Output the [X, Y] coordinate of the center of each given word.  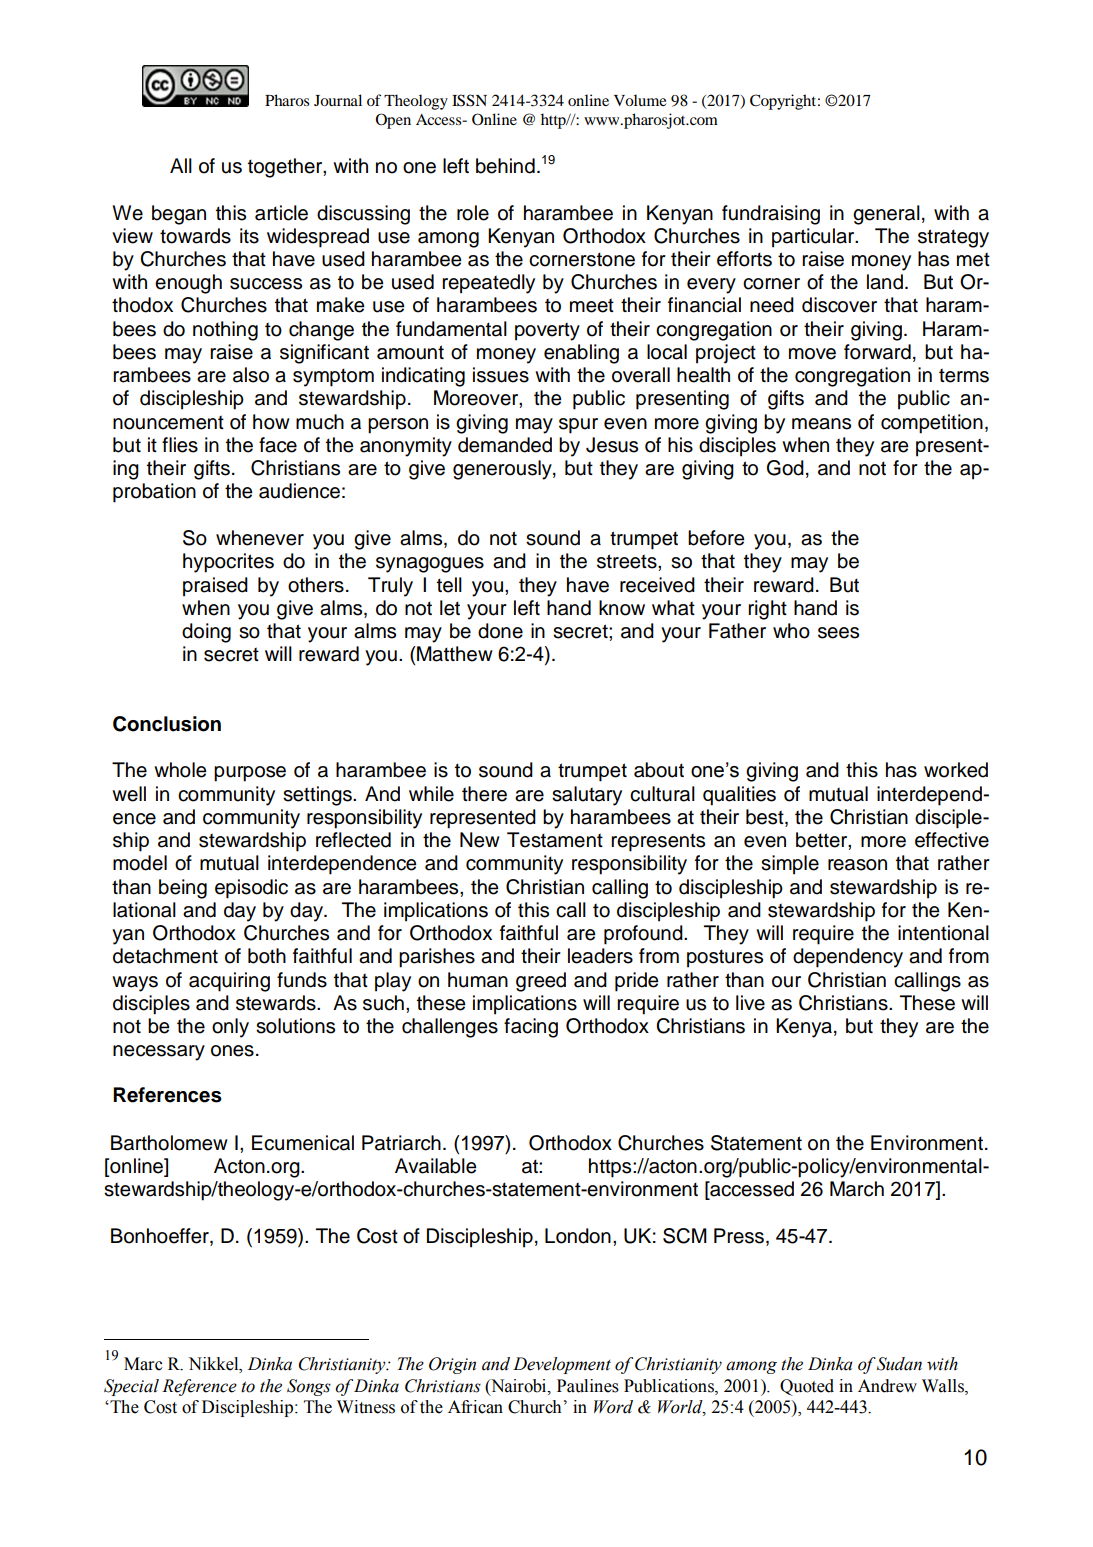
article [281, 213]
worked [956, 770]
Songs [309, 1387]
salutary [587, 796]
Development [562, 1365]
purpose [250, 774]
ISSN [469, 100]
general [886, 215]
